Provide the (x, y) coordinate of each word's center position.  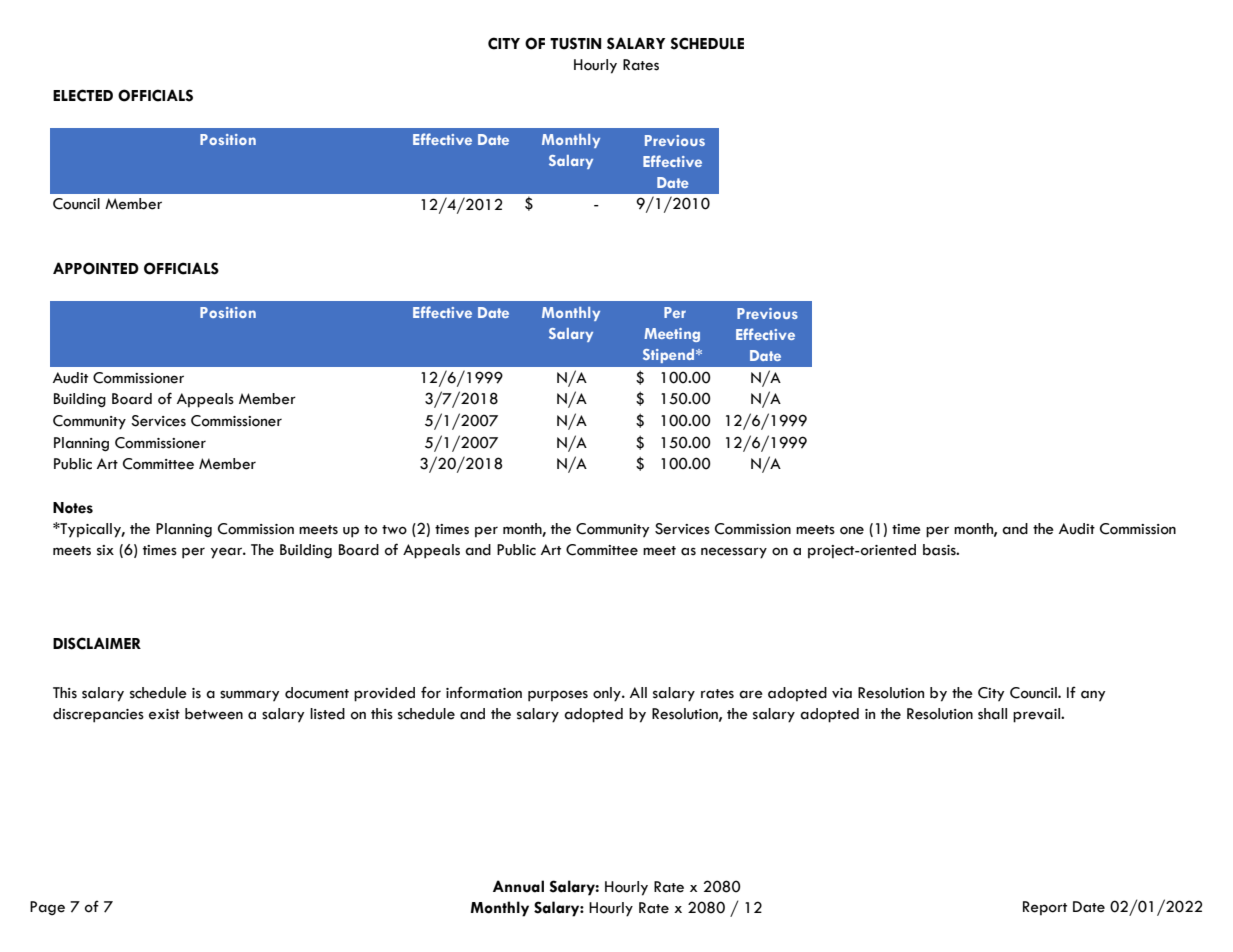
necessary (734, 553)
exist (164, 714)
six (105, 550)
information (484, 692)
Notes (73, 508)
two (394, 530)
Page (47, 908)
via (842, 693)
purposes (558, 696)
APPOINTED (96, 268)
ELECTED (83, 95)
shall (992, 714)
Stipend (670, 356)
